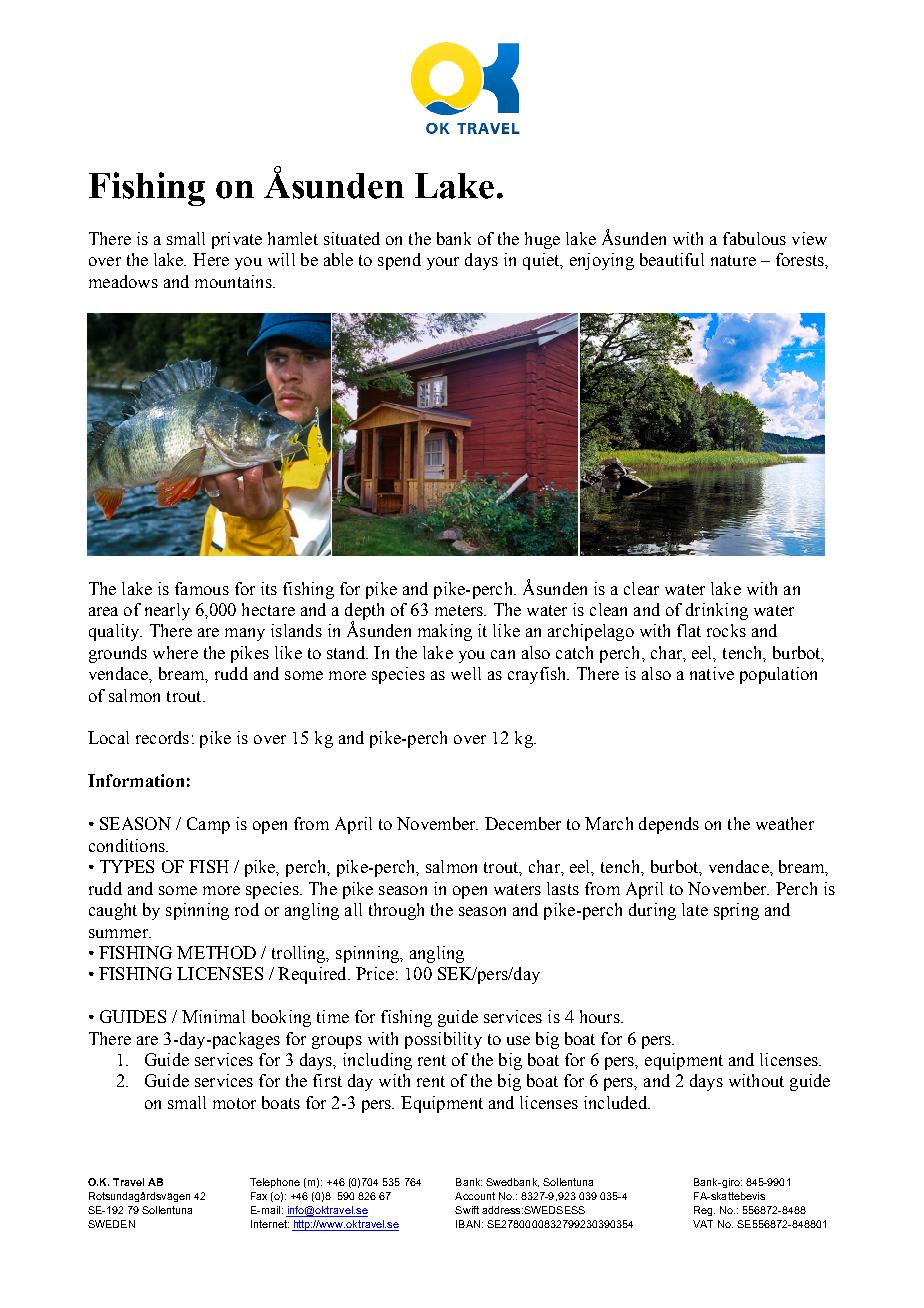 Image resolution: width=924 pixels, height=1308 pixels. I want to click on December, so click(523, 823).
